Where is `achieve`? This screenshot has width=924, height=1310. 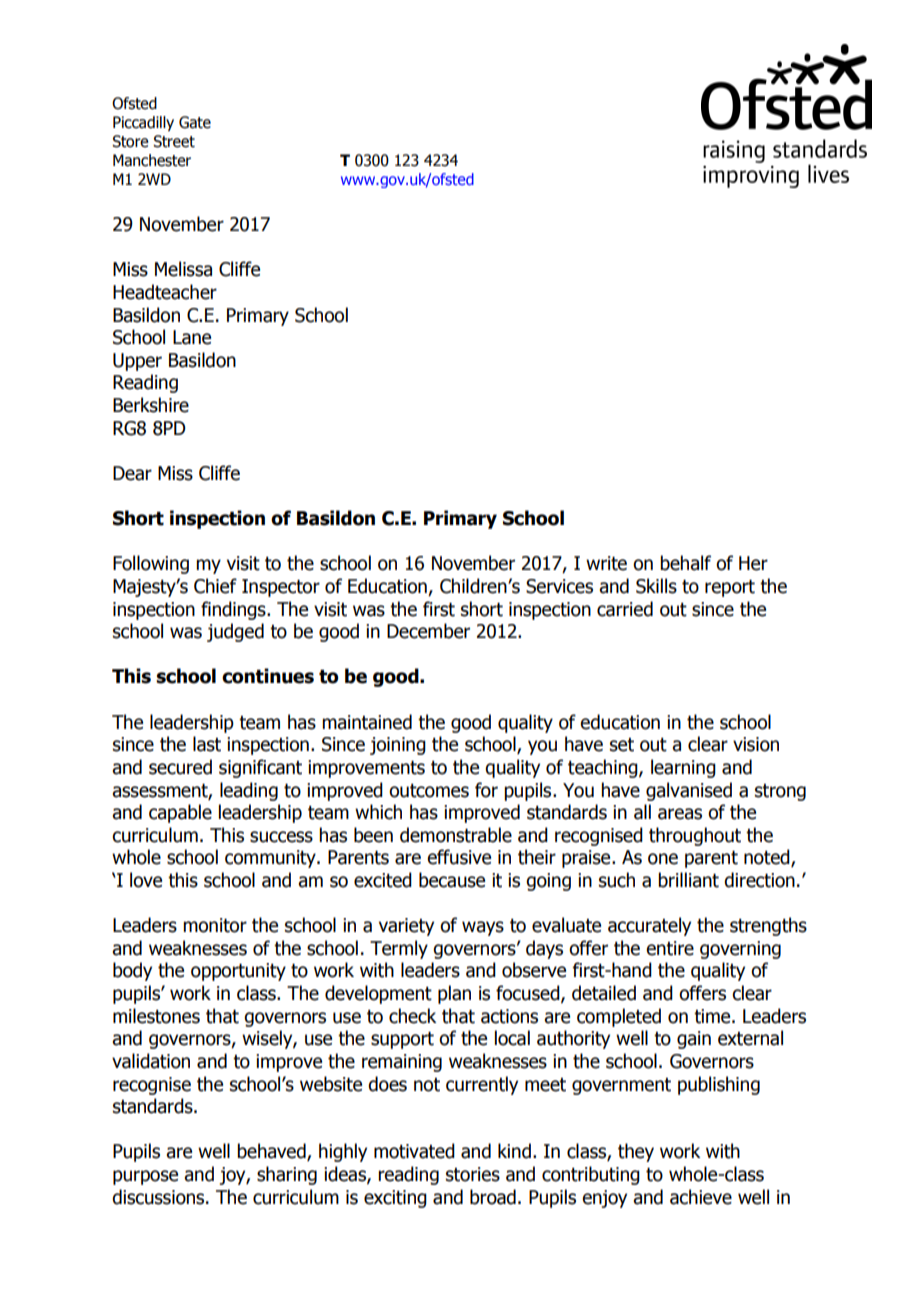
achieve is located at coordinates (701, 1197).
